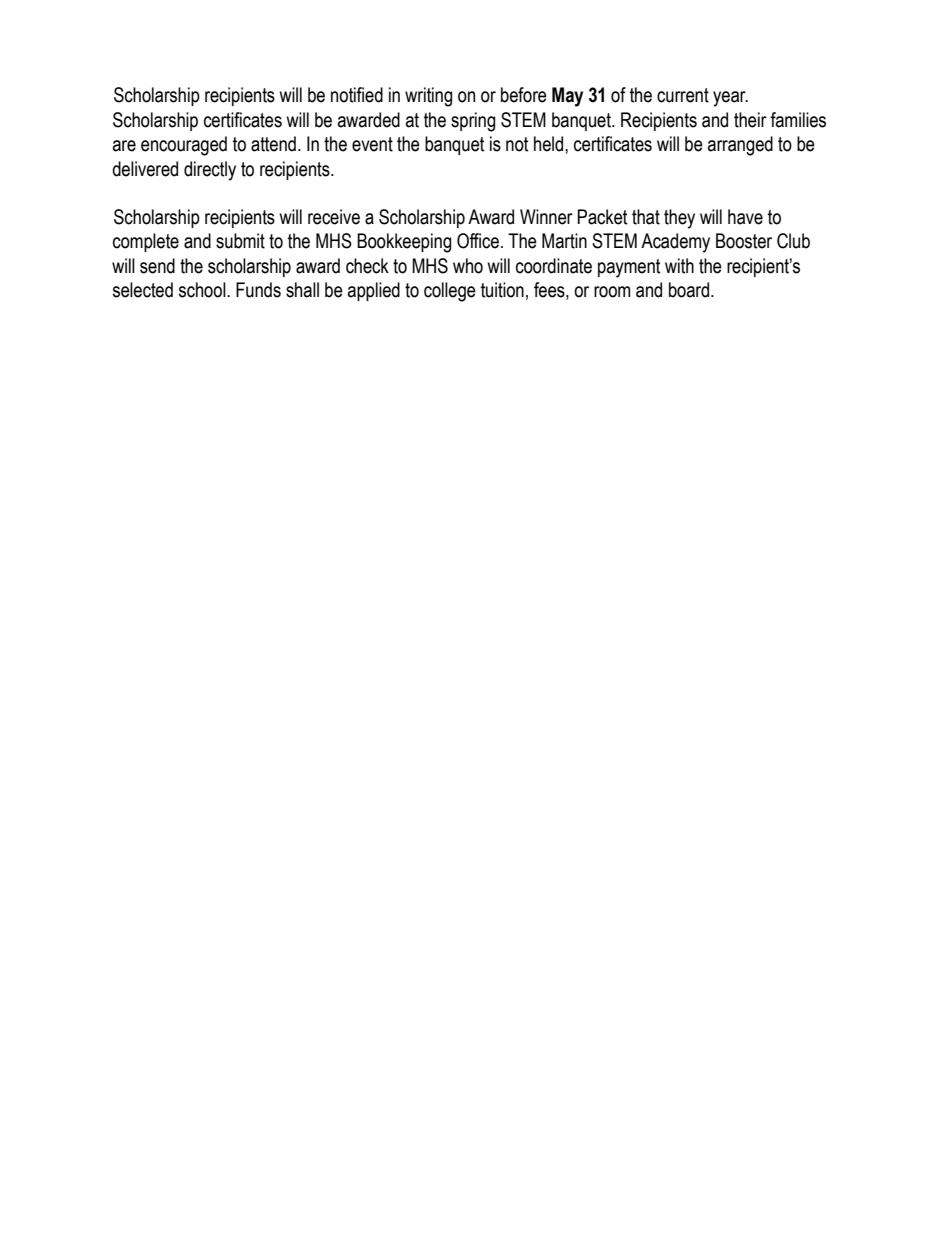  Describe the element at coordinates (730, 99) in the document. I see `year` at that location.
